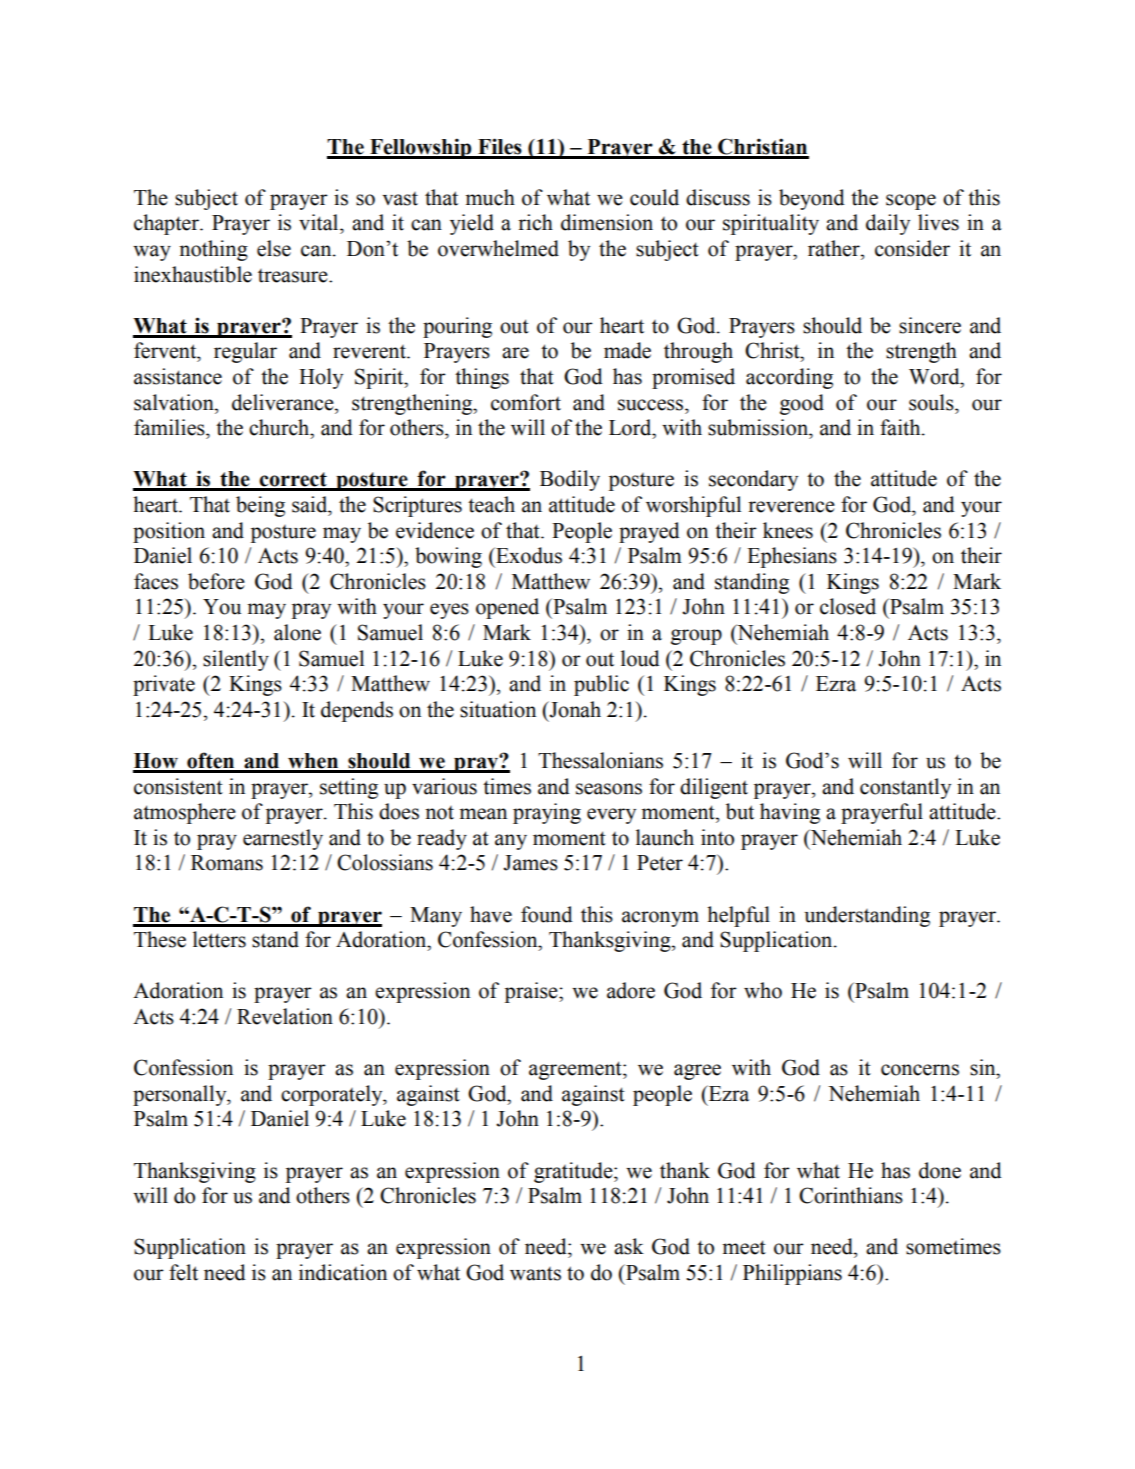 This document has width=1135, height=1469. What do you see at coordinates (183, 1272) in the document?
I see `felt` at bounding box center [183, 1272].
